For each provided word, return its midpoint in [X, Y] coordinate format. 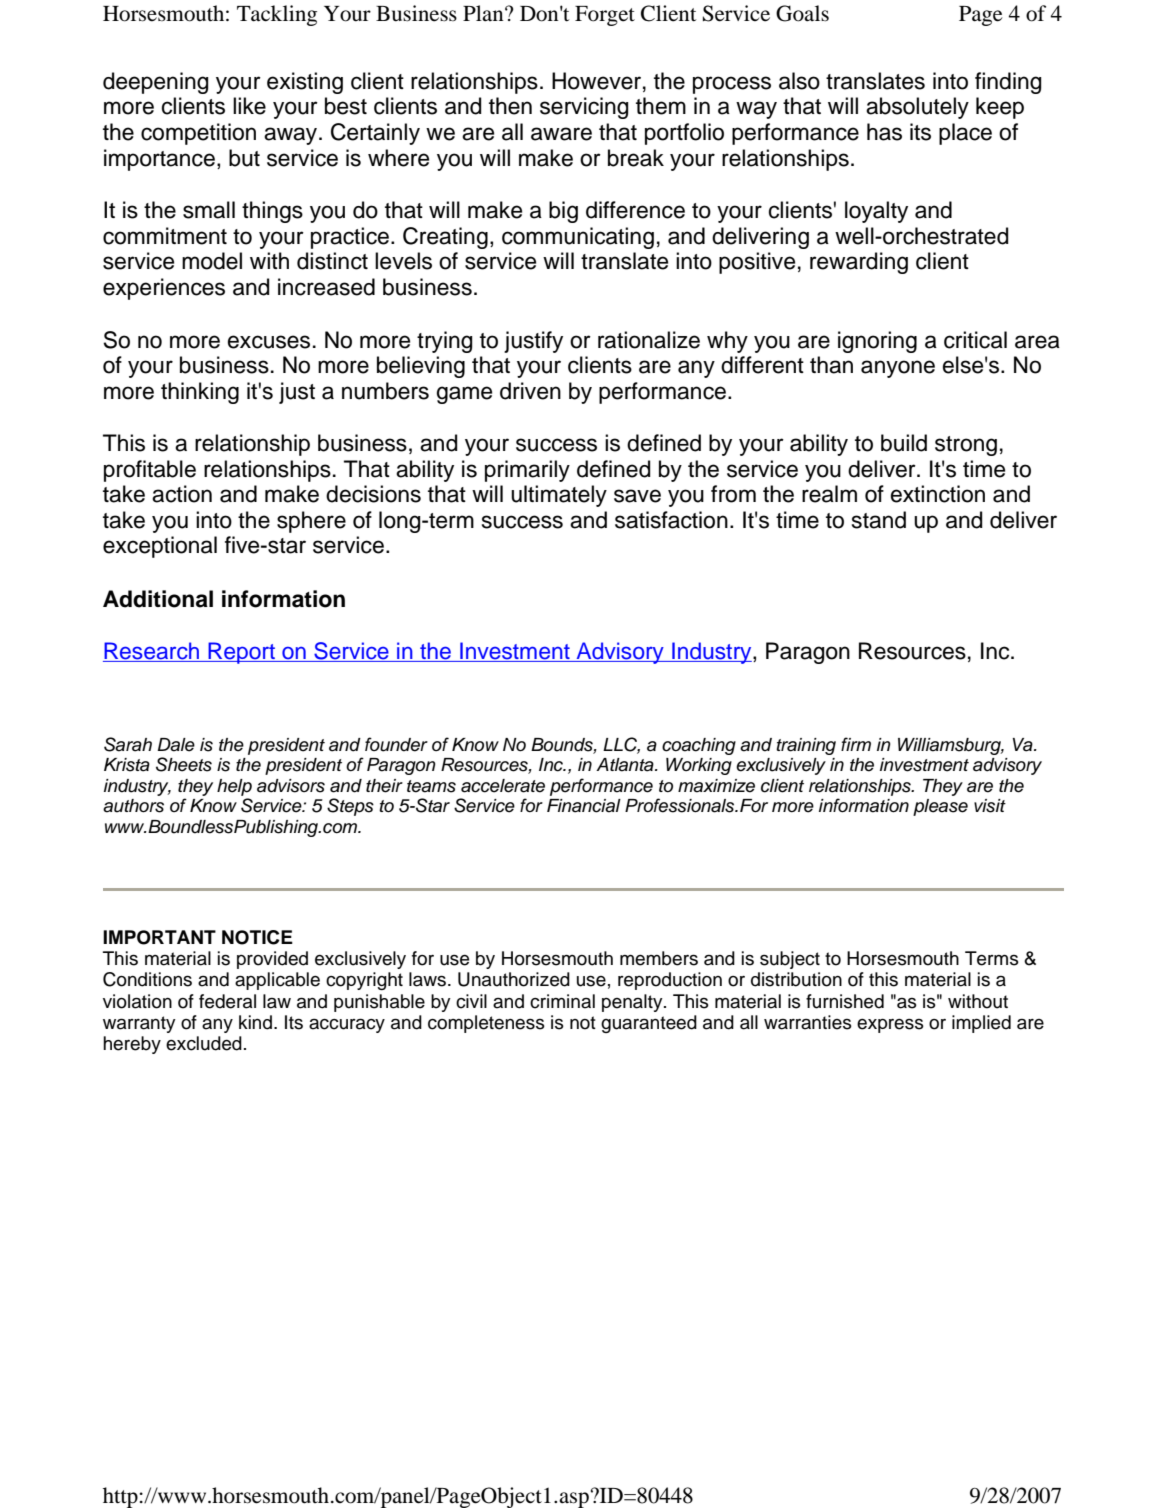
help [234, 787]
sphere [311, 522]
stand [879, 520]
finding [1008, 83]
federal [227, 1001]
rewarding [859, 263]
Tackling [277, 15]
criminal [562, 1001]
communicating [578, 238]
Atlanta [626, 765]
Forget [605, 16]
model [212, 261]
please [940, 807]
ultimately [559, 496]
